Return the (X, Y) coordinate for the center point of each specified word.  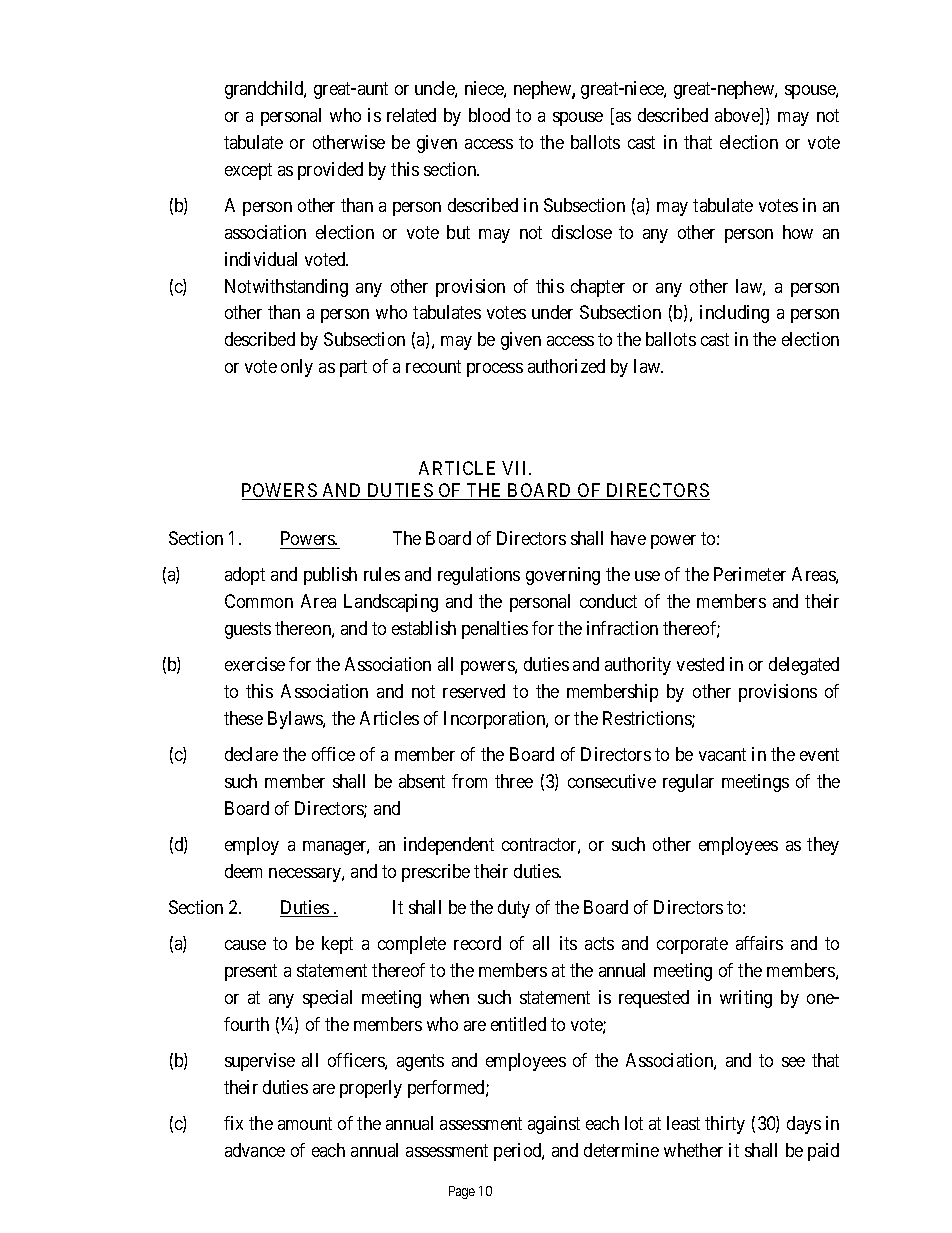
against (554, 1125)
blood (489, 115)
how (798, 232)
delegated (804, 666)
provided (330, 171)
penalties (495, 630)
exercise (255, 664)
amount (305, 1123)
